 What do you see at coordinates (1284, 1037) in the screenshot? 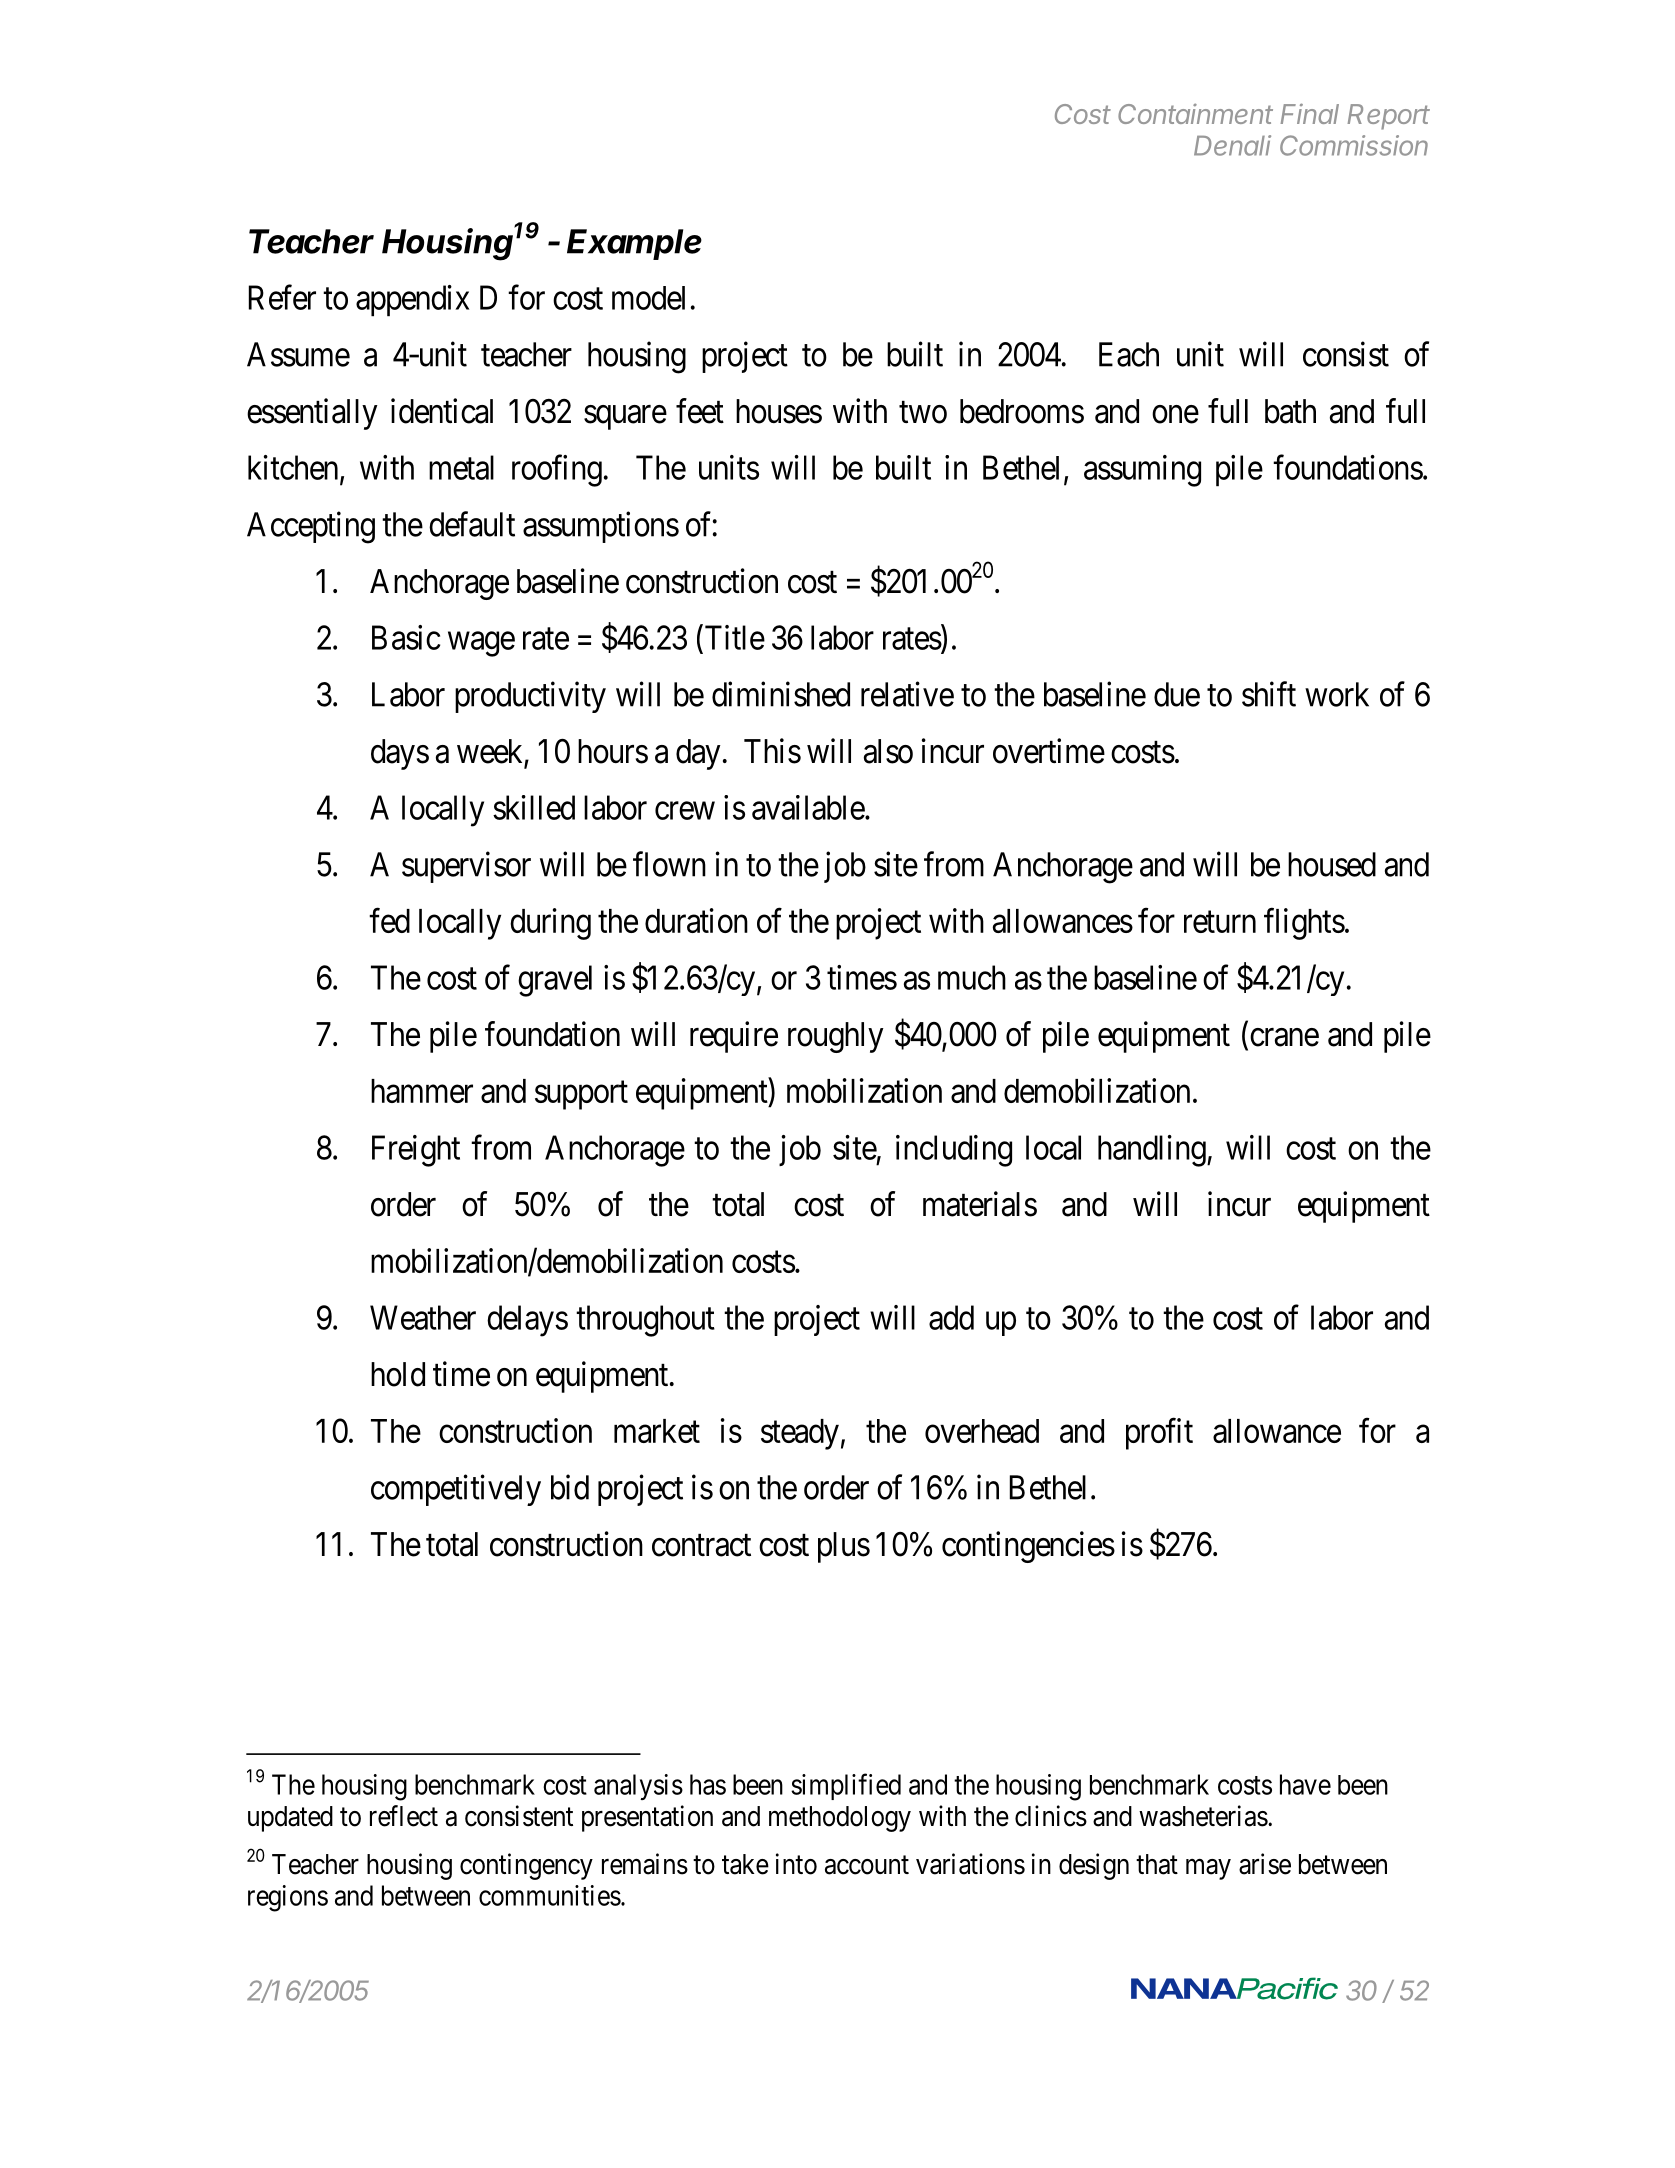
I see `crane` at bounding box center [1284, 1037].
